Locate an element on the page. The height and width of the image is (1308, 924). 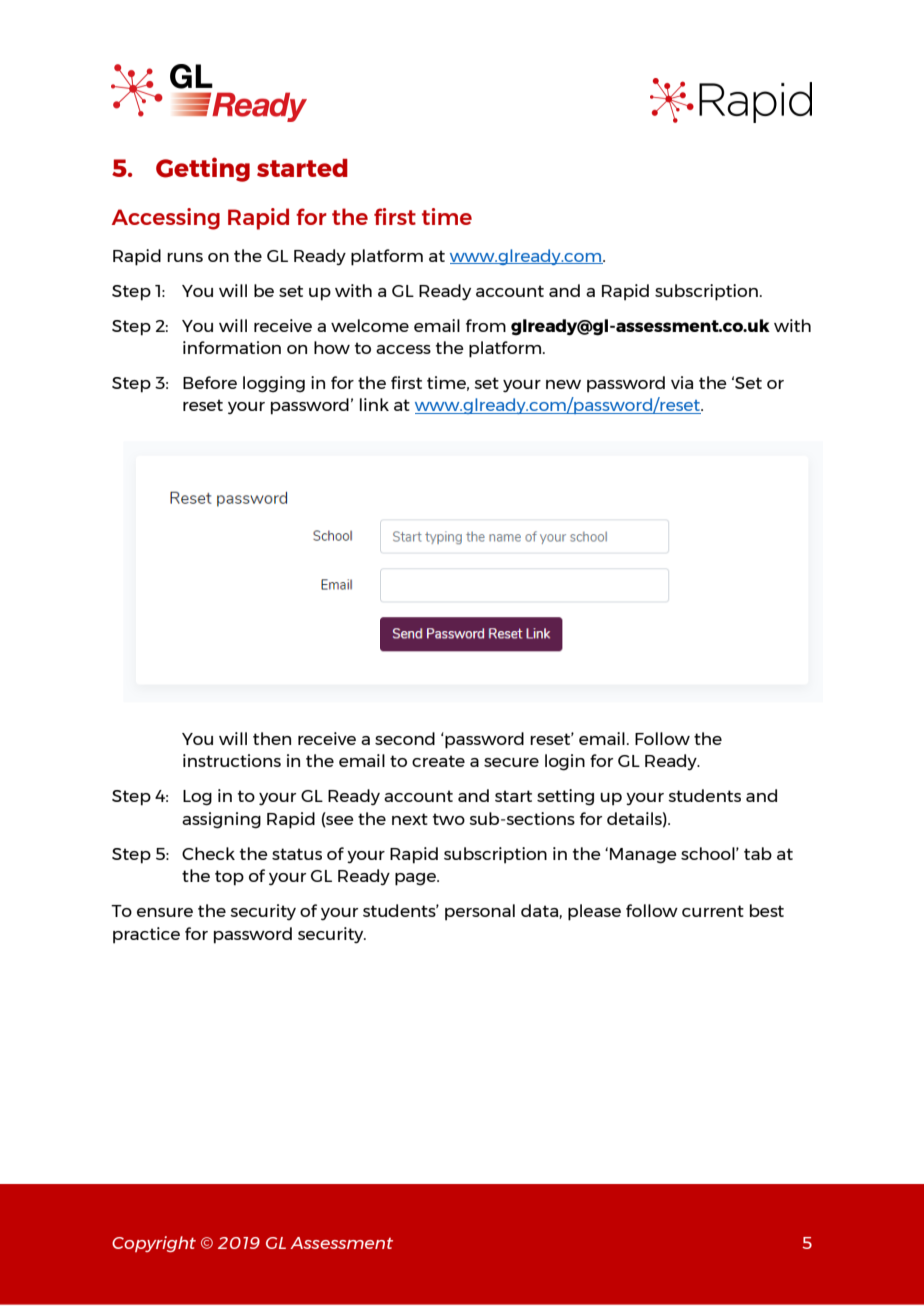
second is located at coordinates (405, 738).
